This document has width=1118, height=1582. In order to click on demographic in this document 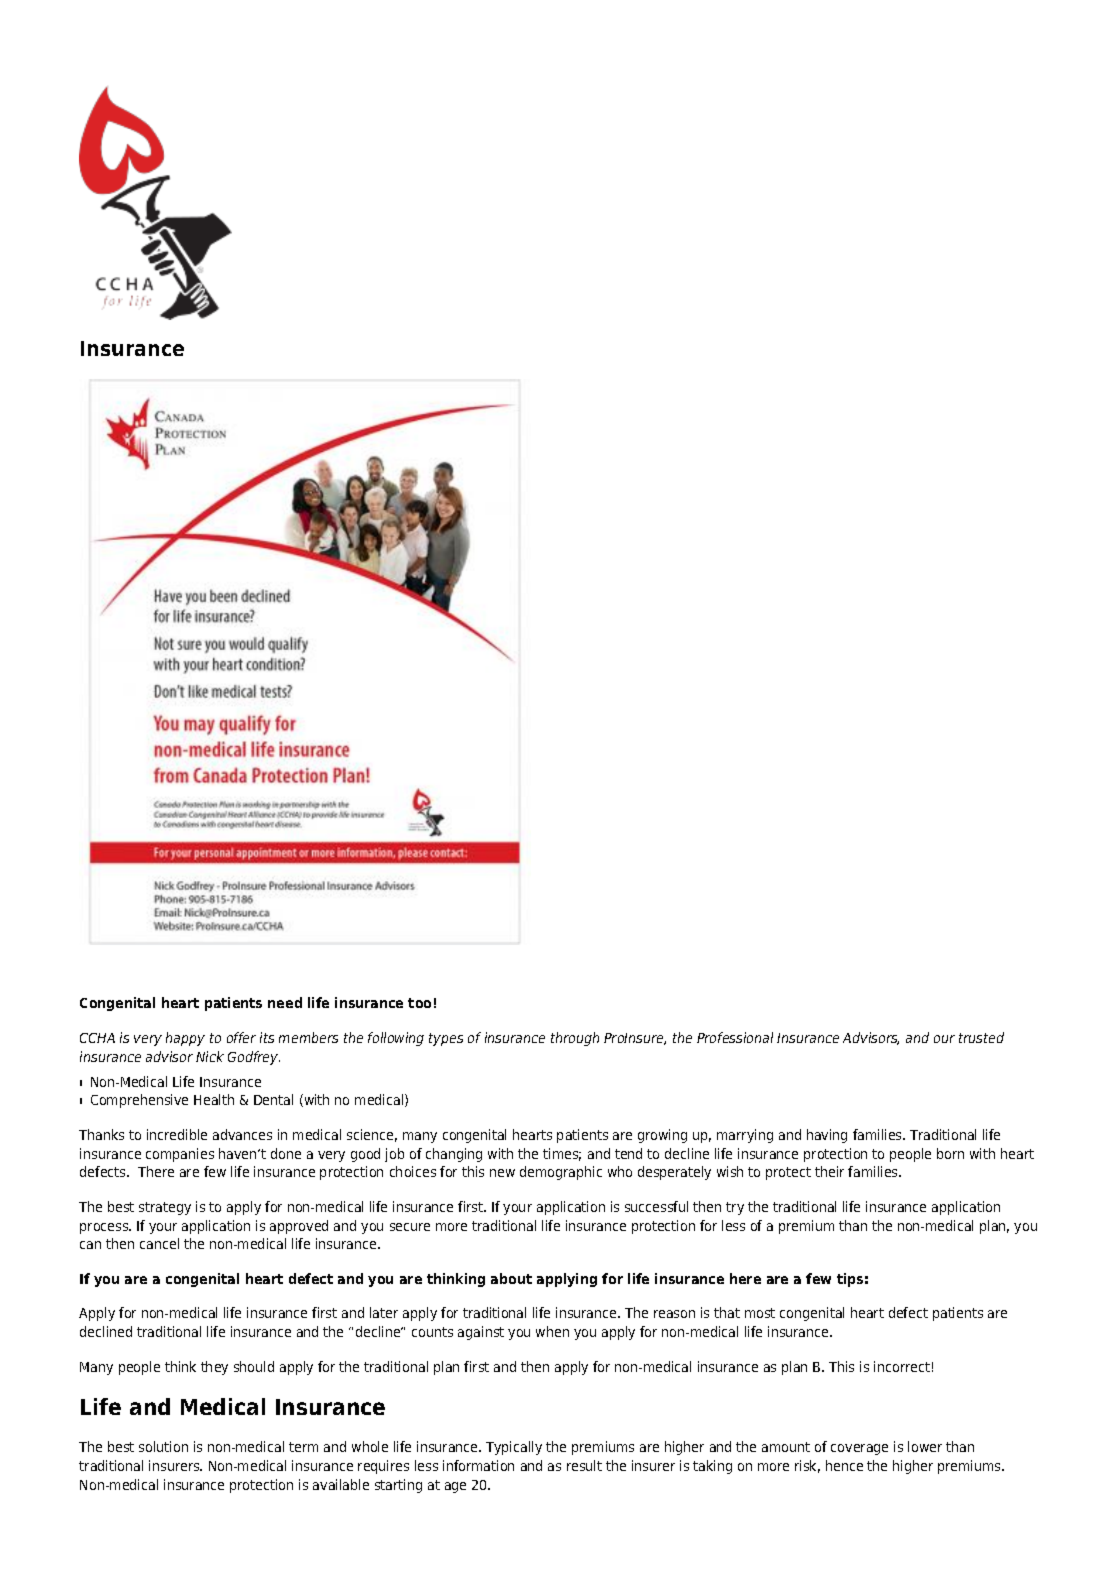, I will do `click(561, 1173)`.
